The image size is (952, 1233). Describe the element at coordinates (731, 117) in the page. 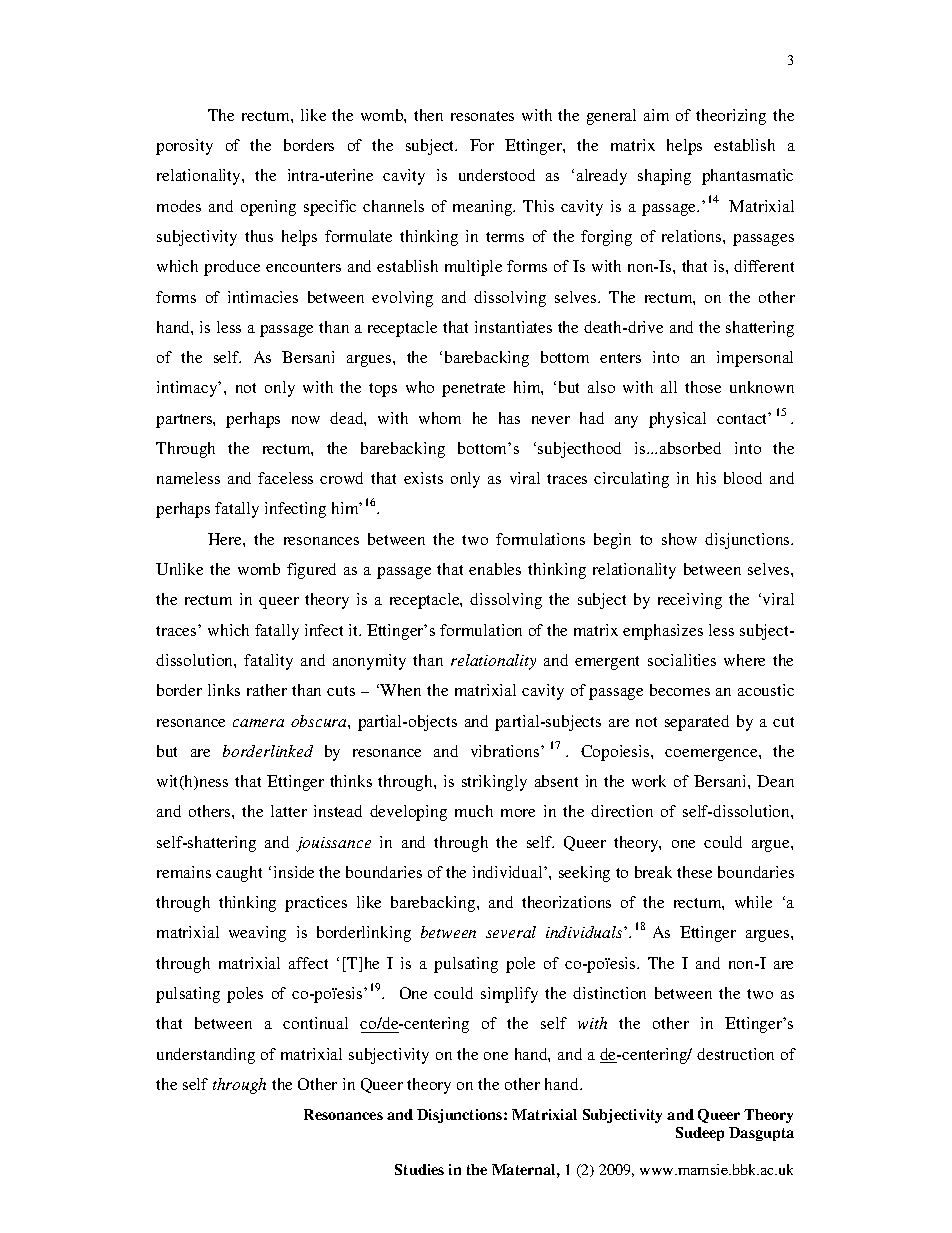

I see `theorizing` at that location.
